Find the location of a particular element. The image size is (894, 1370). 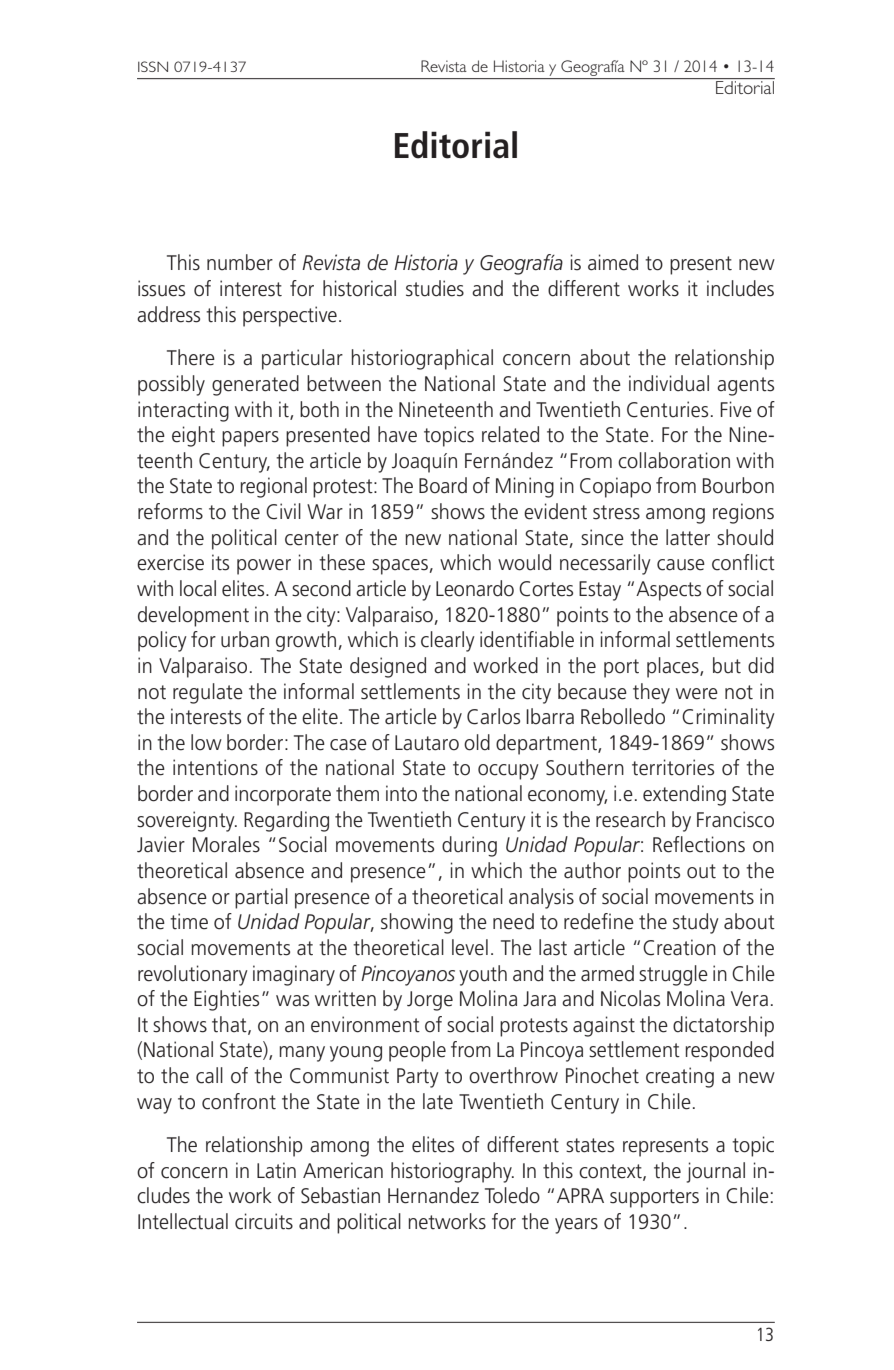

Morales is located at coordinates (226, 844).
